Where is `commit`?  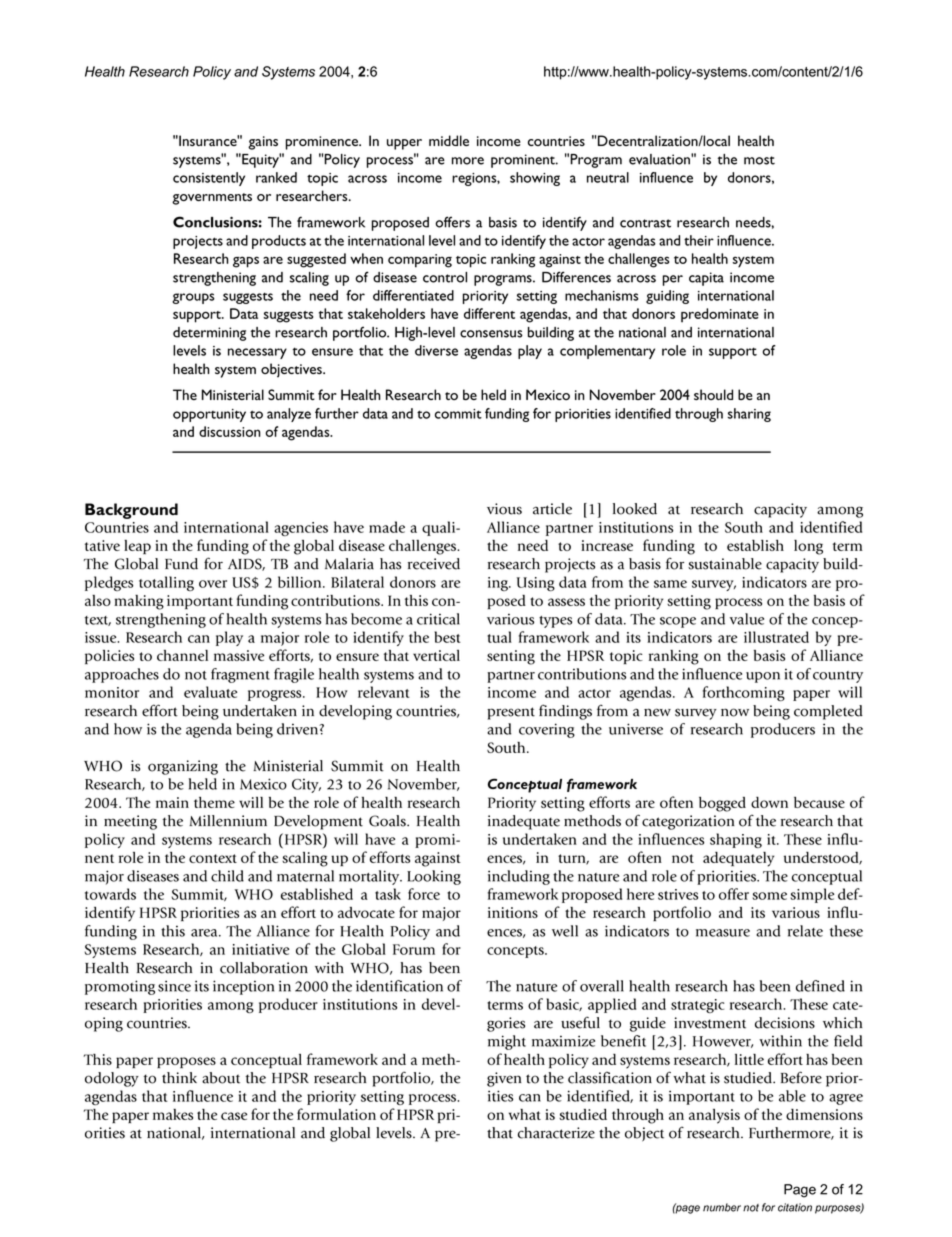 commit is located at coordinates (458, 414).
